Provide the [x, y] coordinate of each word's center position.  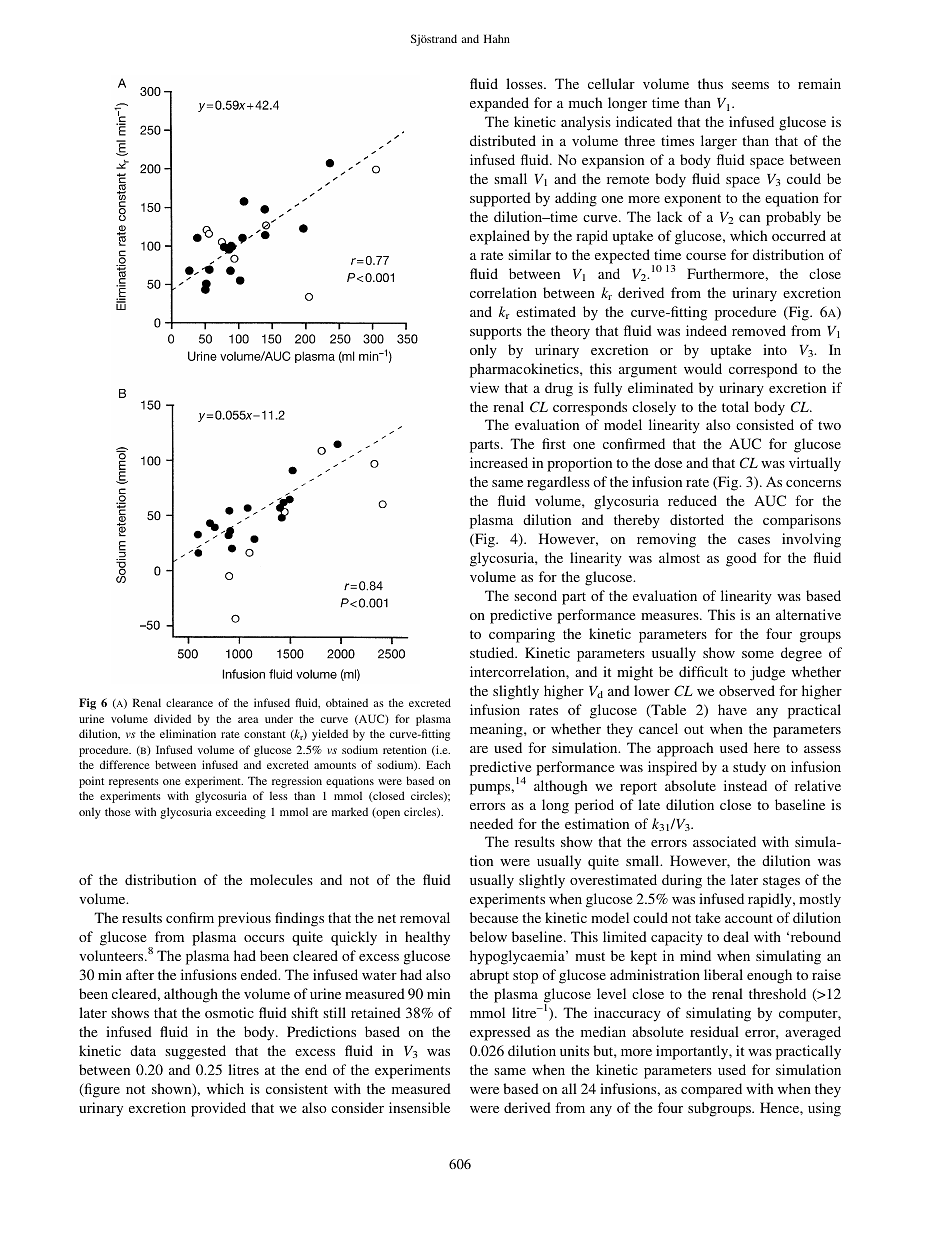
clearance [189, 702]
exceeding [241, 813]
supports [496, 333]
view [484, 387]
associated [724, 841]
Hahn [497, 38]
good [741, 559]
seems [750, 85]
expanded [499, 104]
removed [759, 330]
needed [491, 823]
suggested [195, 1052]
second [535, 595]
